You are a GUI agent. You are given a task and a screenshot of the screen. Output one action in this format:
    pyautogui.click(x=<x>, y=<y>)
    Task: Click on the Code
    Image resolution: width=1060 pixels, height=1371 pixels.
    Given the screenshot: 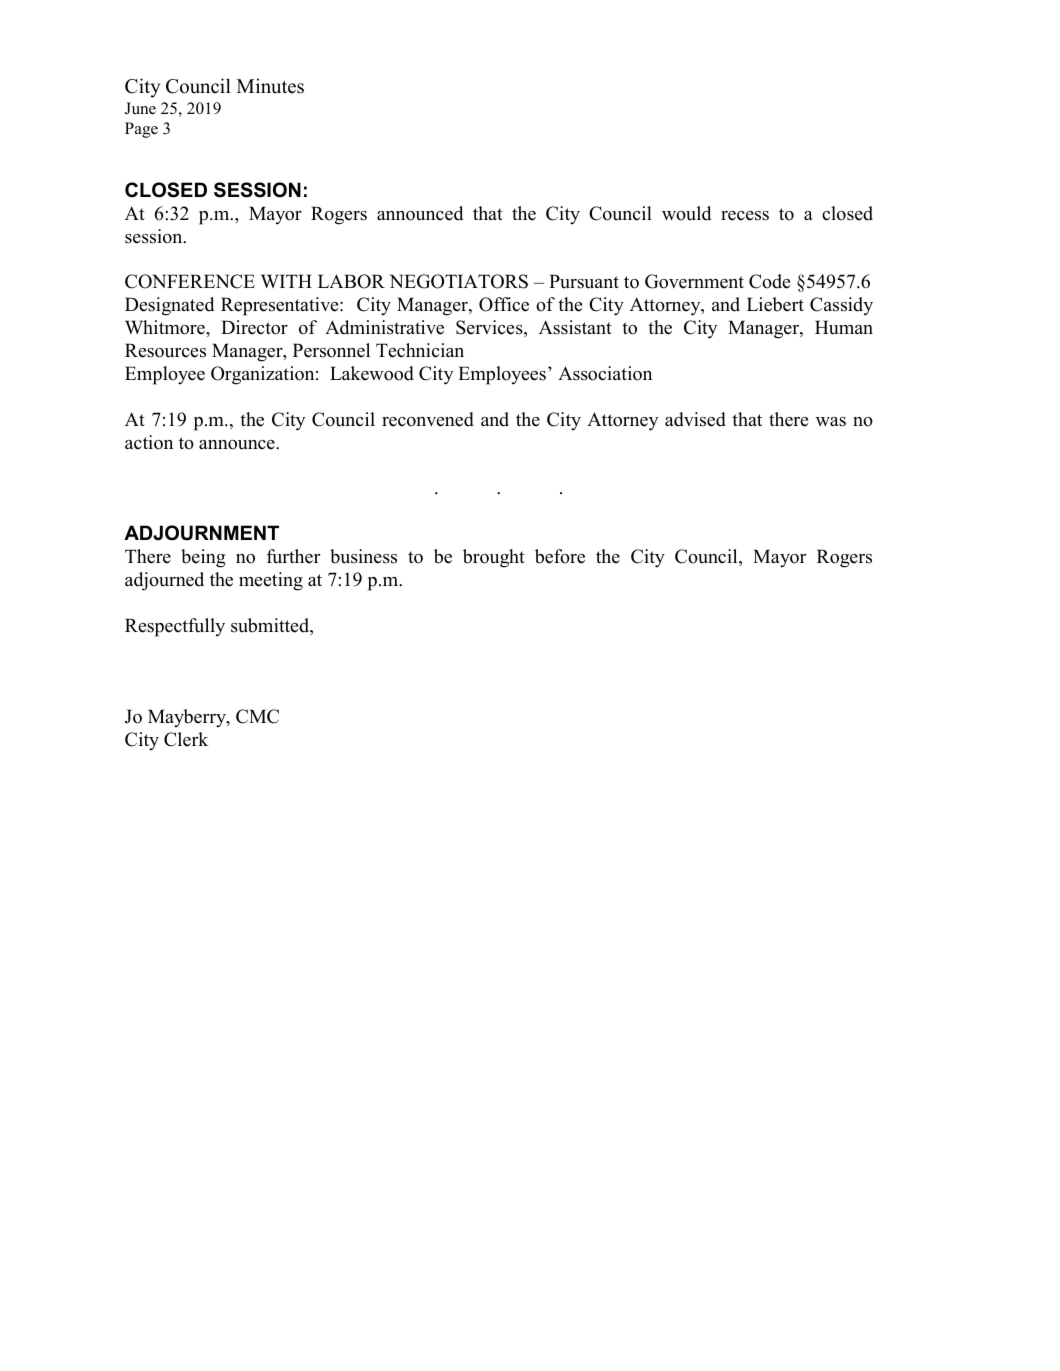 What is the action you would take?
    pyautogui.click(x=769, y=281)
